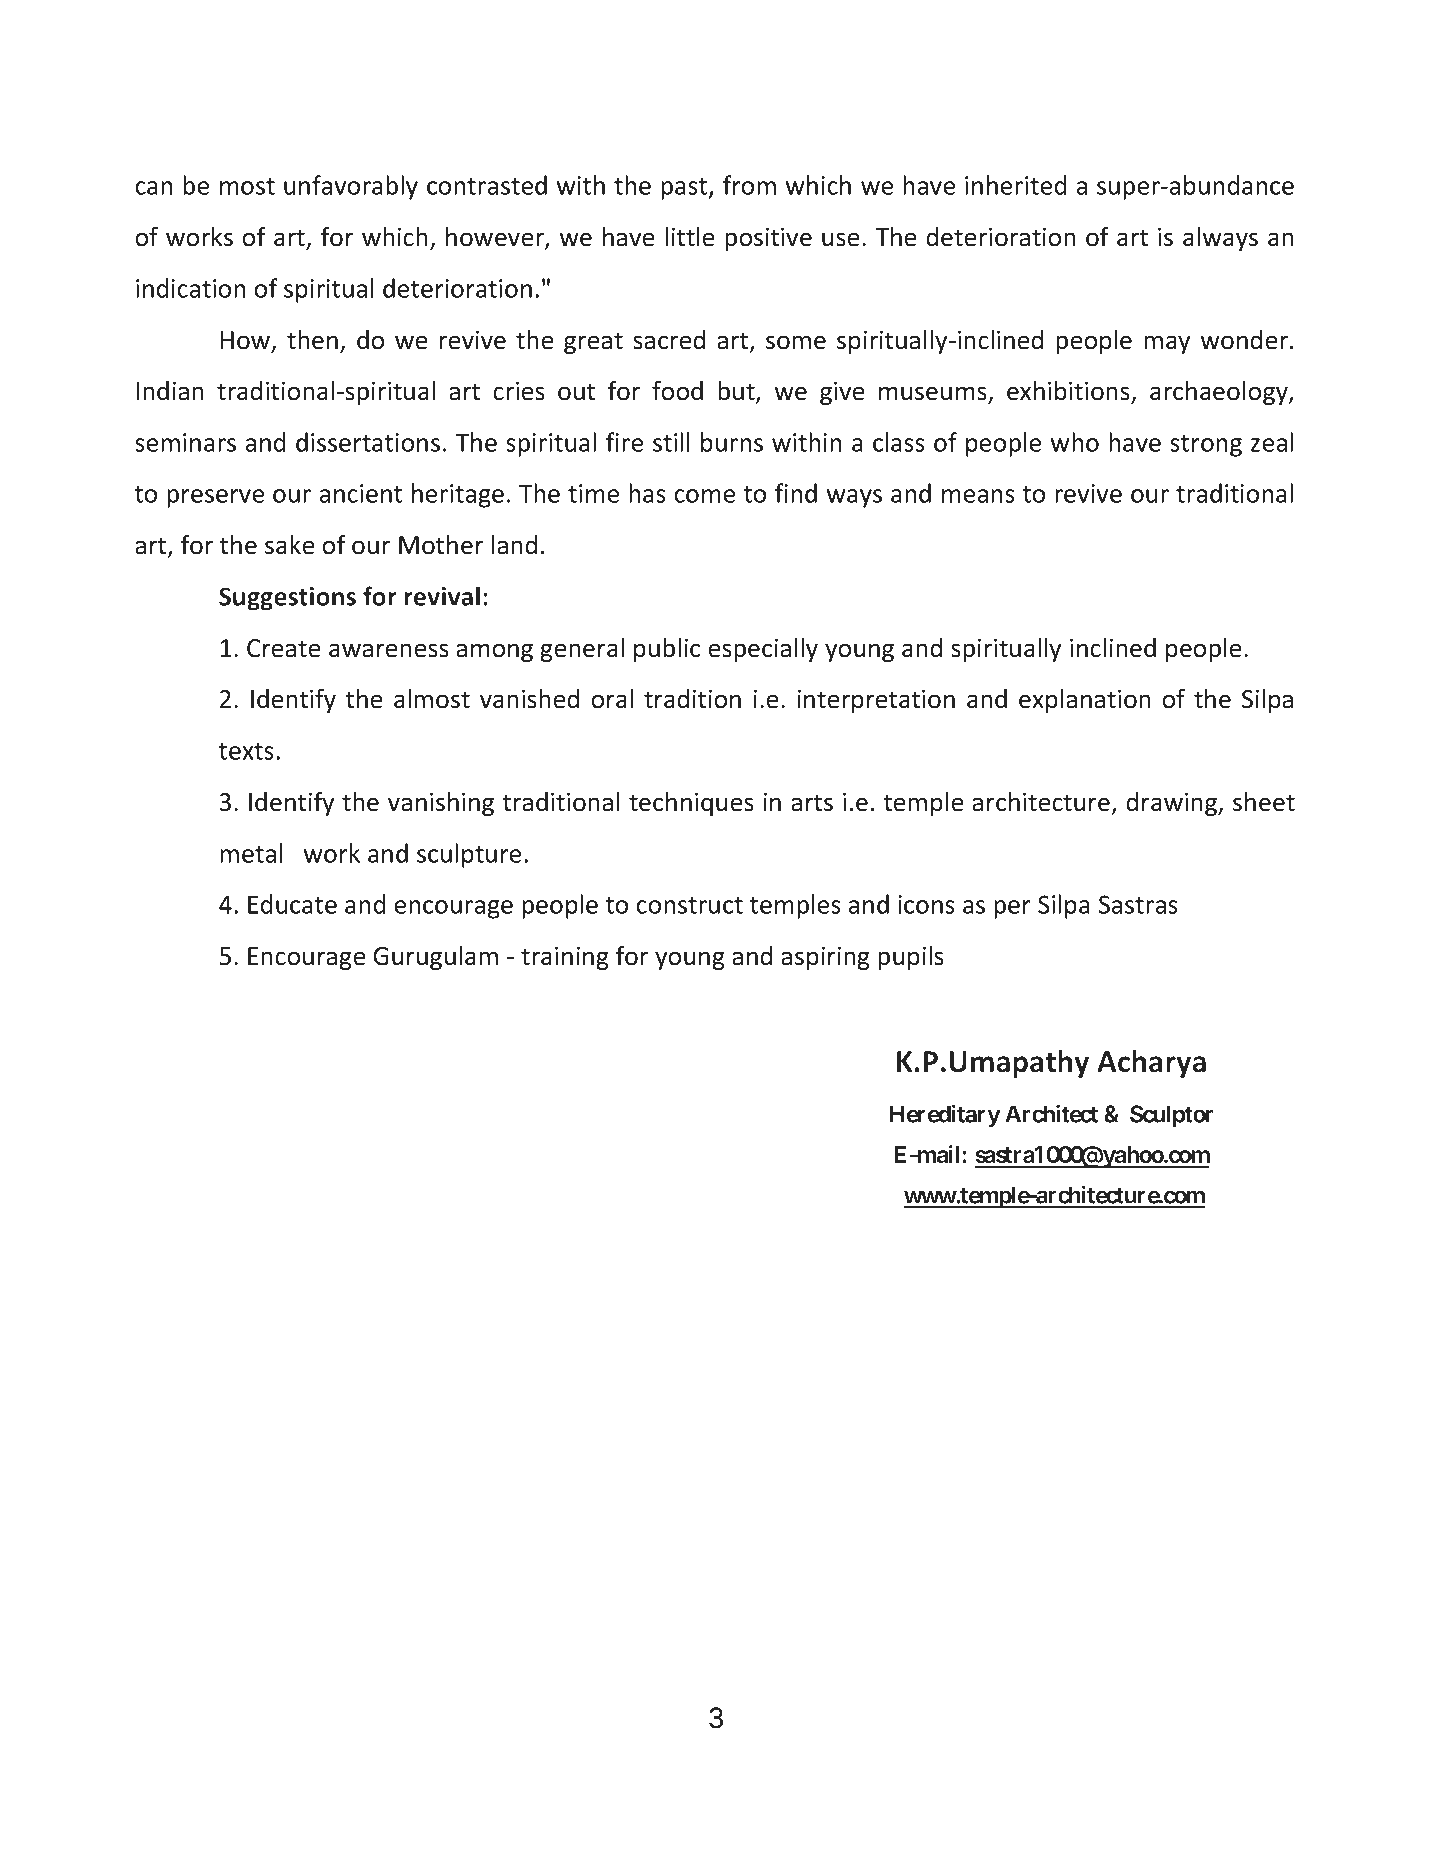 Image resolution: width=1430 pixels, height=1851 pixels. I want to click on inherited, so click(1015, 185).
